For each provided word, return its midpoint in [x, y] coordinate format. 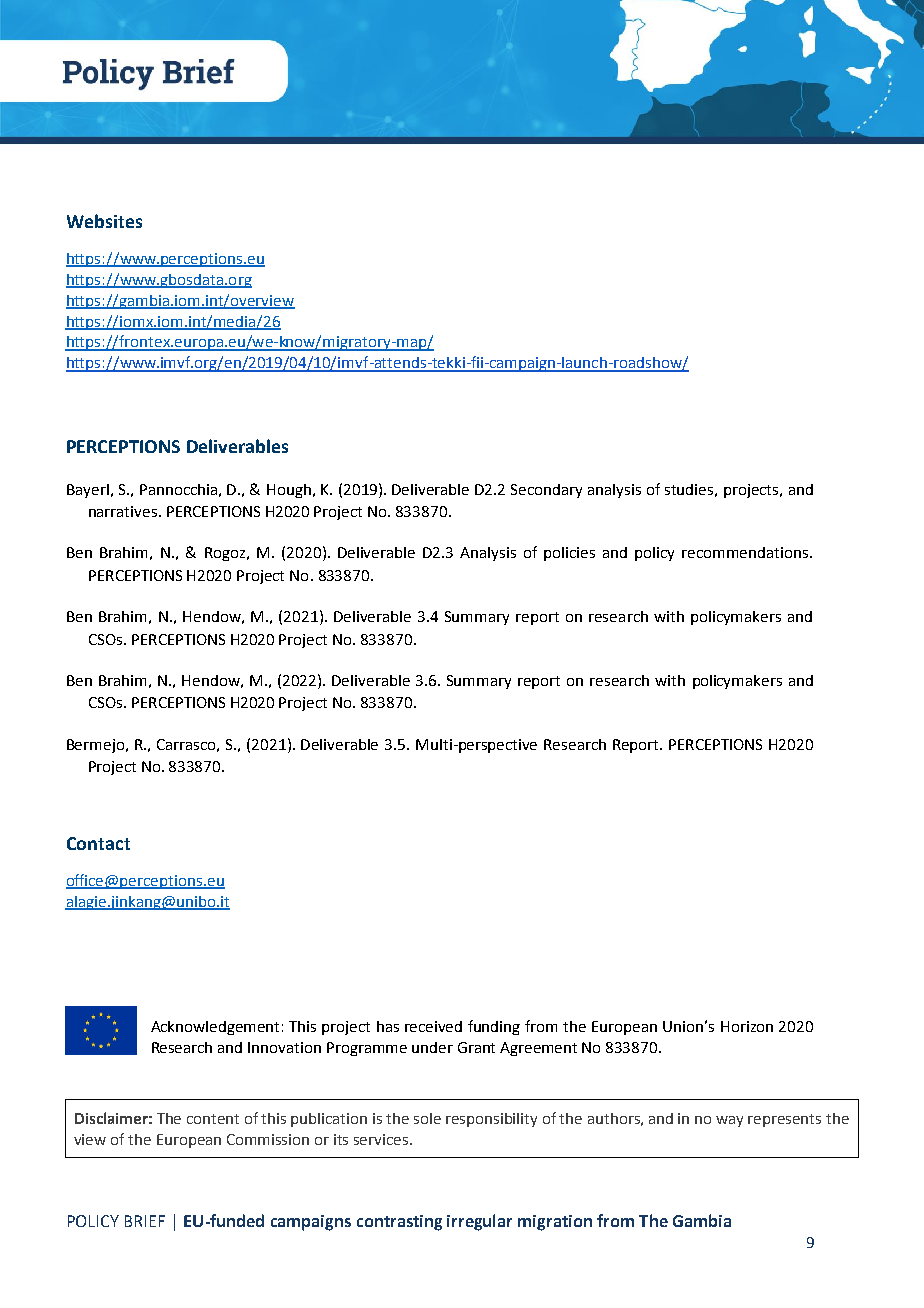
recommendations [746, 552]
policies [569, 554]
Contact [98, 843]
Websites [104, 221]
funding [494, 1027]
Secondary [546, 491]
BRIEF [145, 1221]
